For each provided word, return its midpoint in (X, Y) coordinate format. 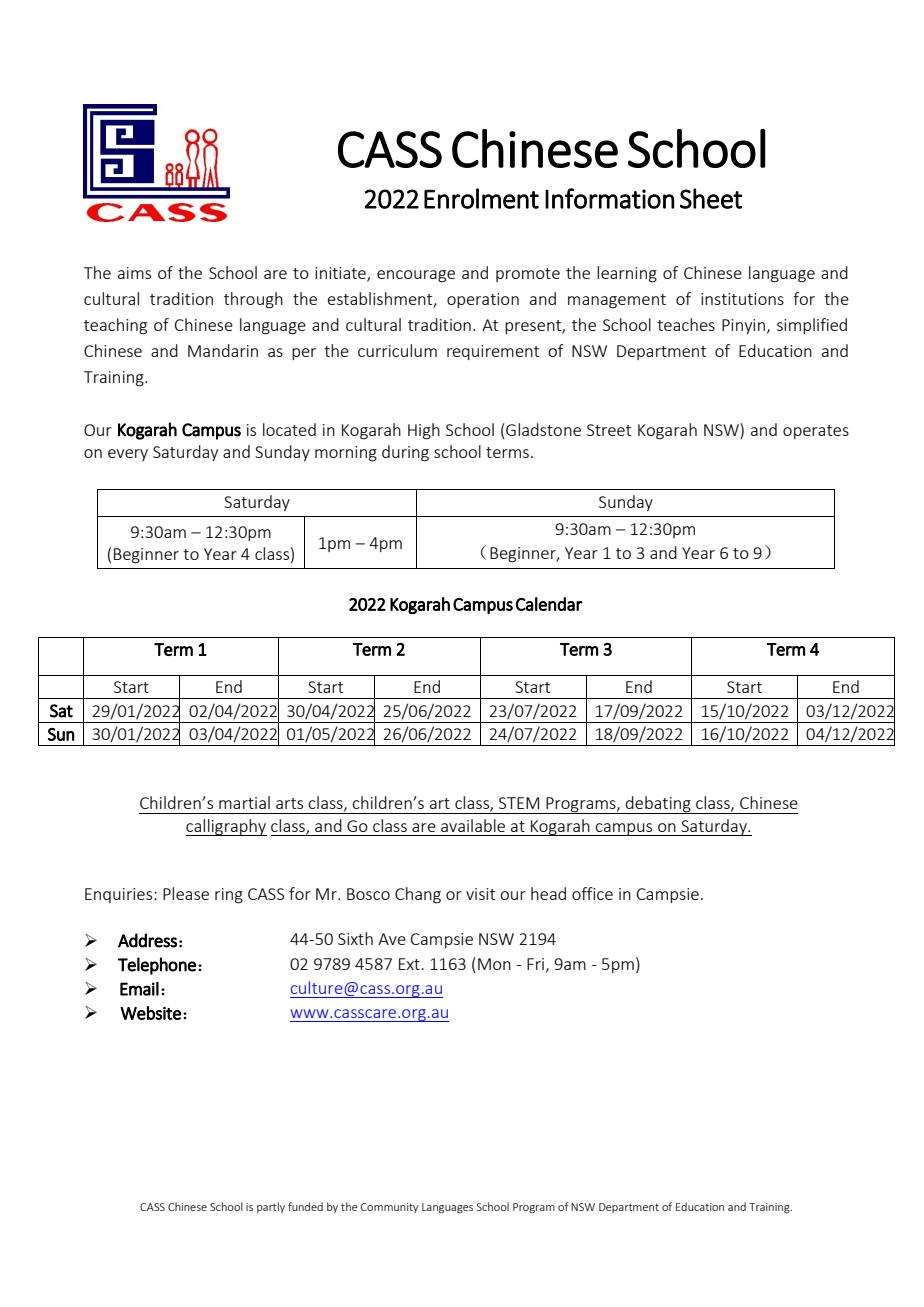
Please (186, 893)
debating (658, 805)
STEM (519, 803)
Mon (494, 964)
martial (244, 802)
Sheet (711, 198)
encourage (416, 276)
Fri (537, 965)
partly (271, 1207)
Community (390, 1208)
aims (134, 273)
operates (816, 432)
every (128, 455)
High (424, 431)
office (592, 893)
